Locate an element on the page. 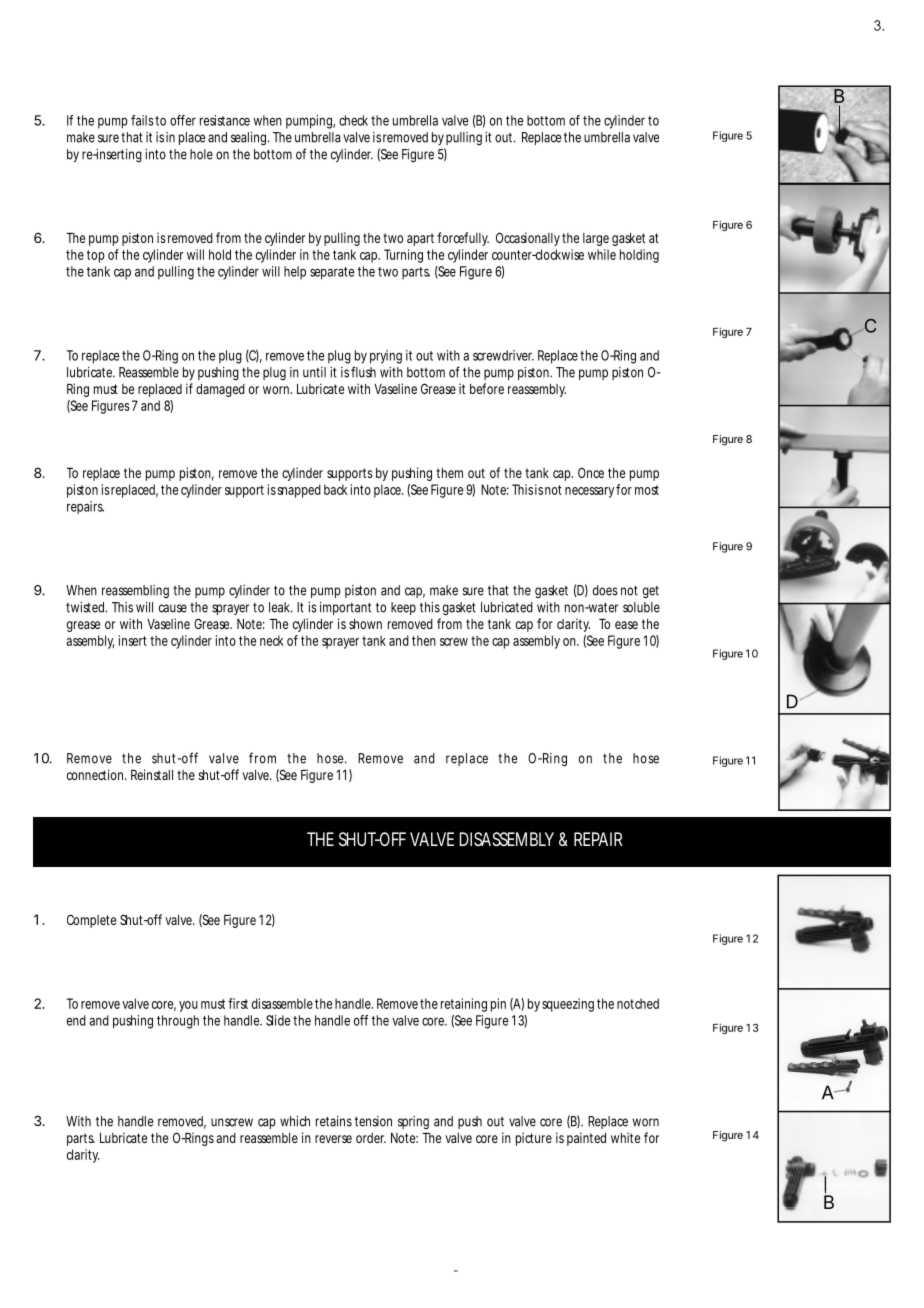 Image resolution: width=924 pixels, height=1308 pixels. fails is located at coordinates (142, 120).
